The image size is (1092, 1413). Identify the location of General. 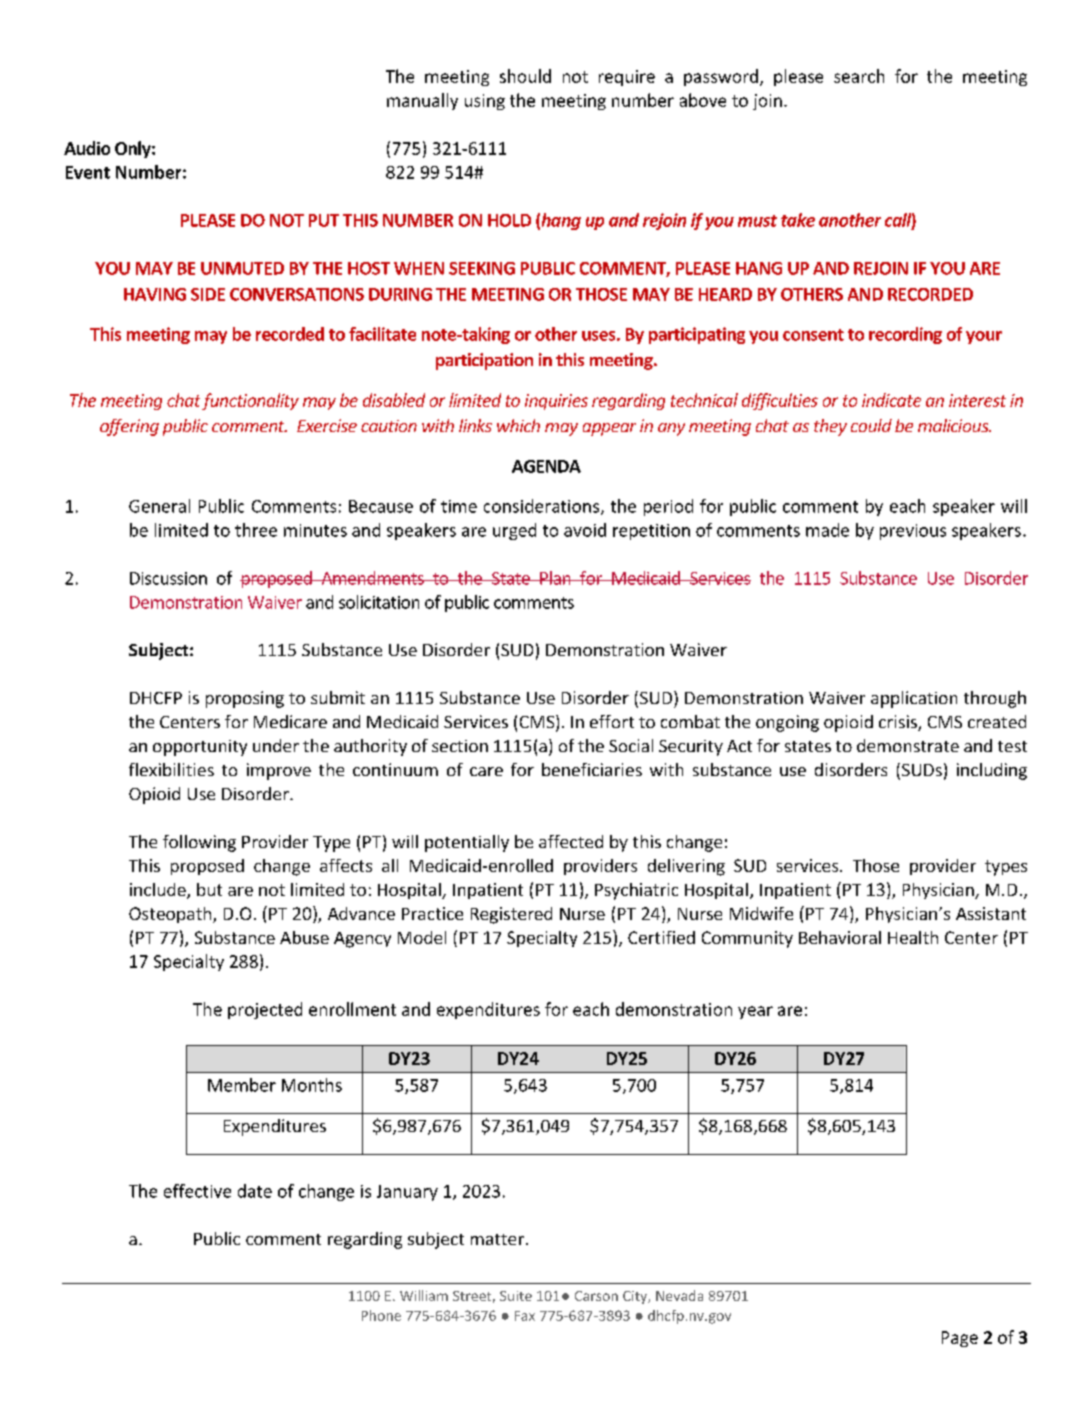
(159, 506).
